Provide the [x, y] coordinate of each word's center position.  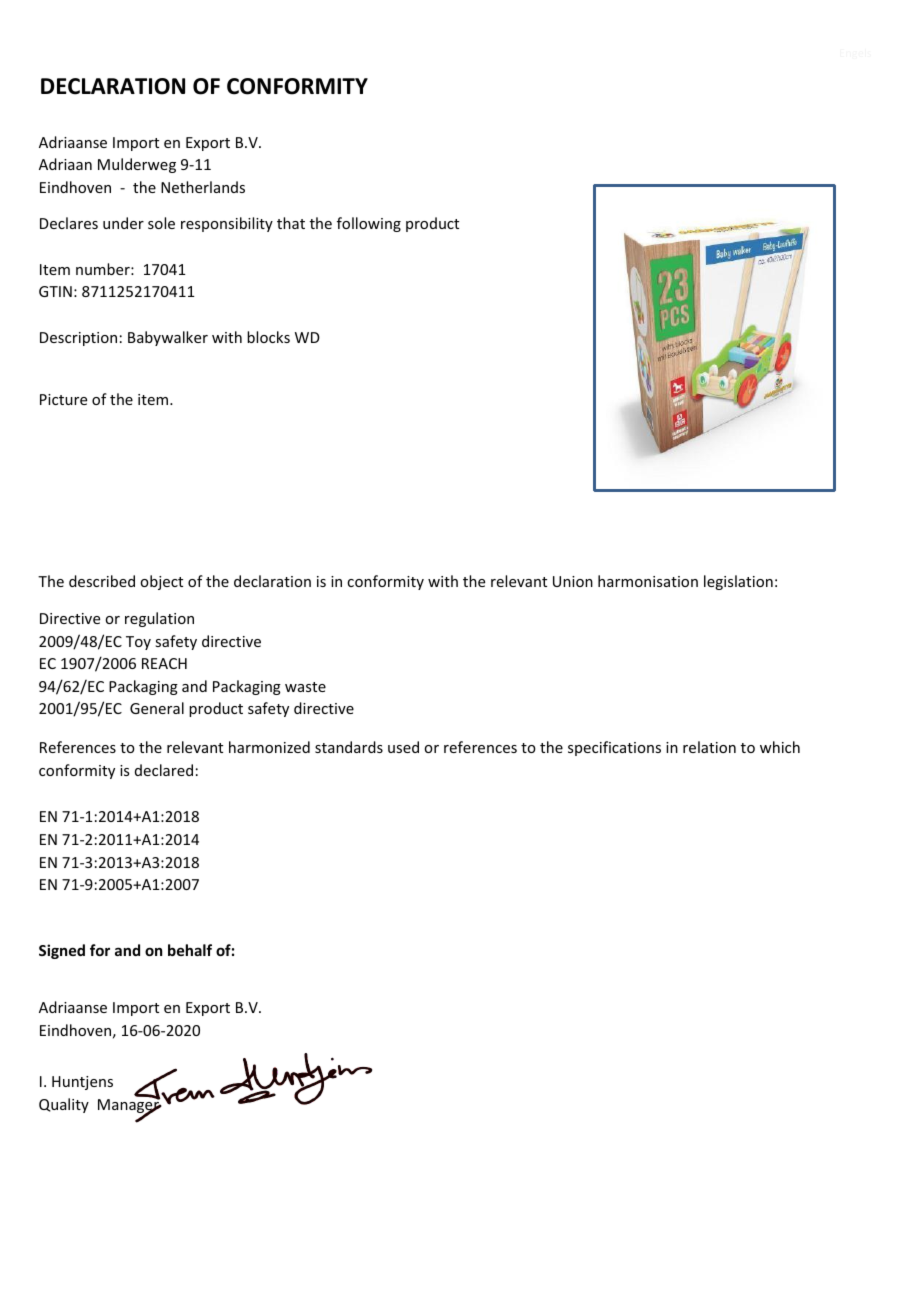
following [369, 224]
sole [161, 223]
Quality [64, 1105]
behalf [190, 950]
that [291, 223]
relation [709, 747]
